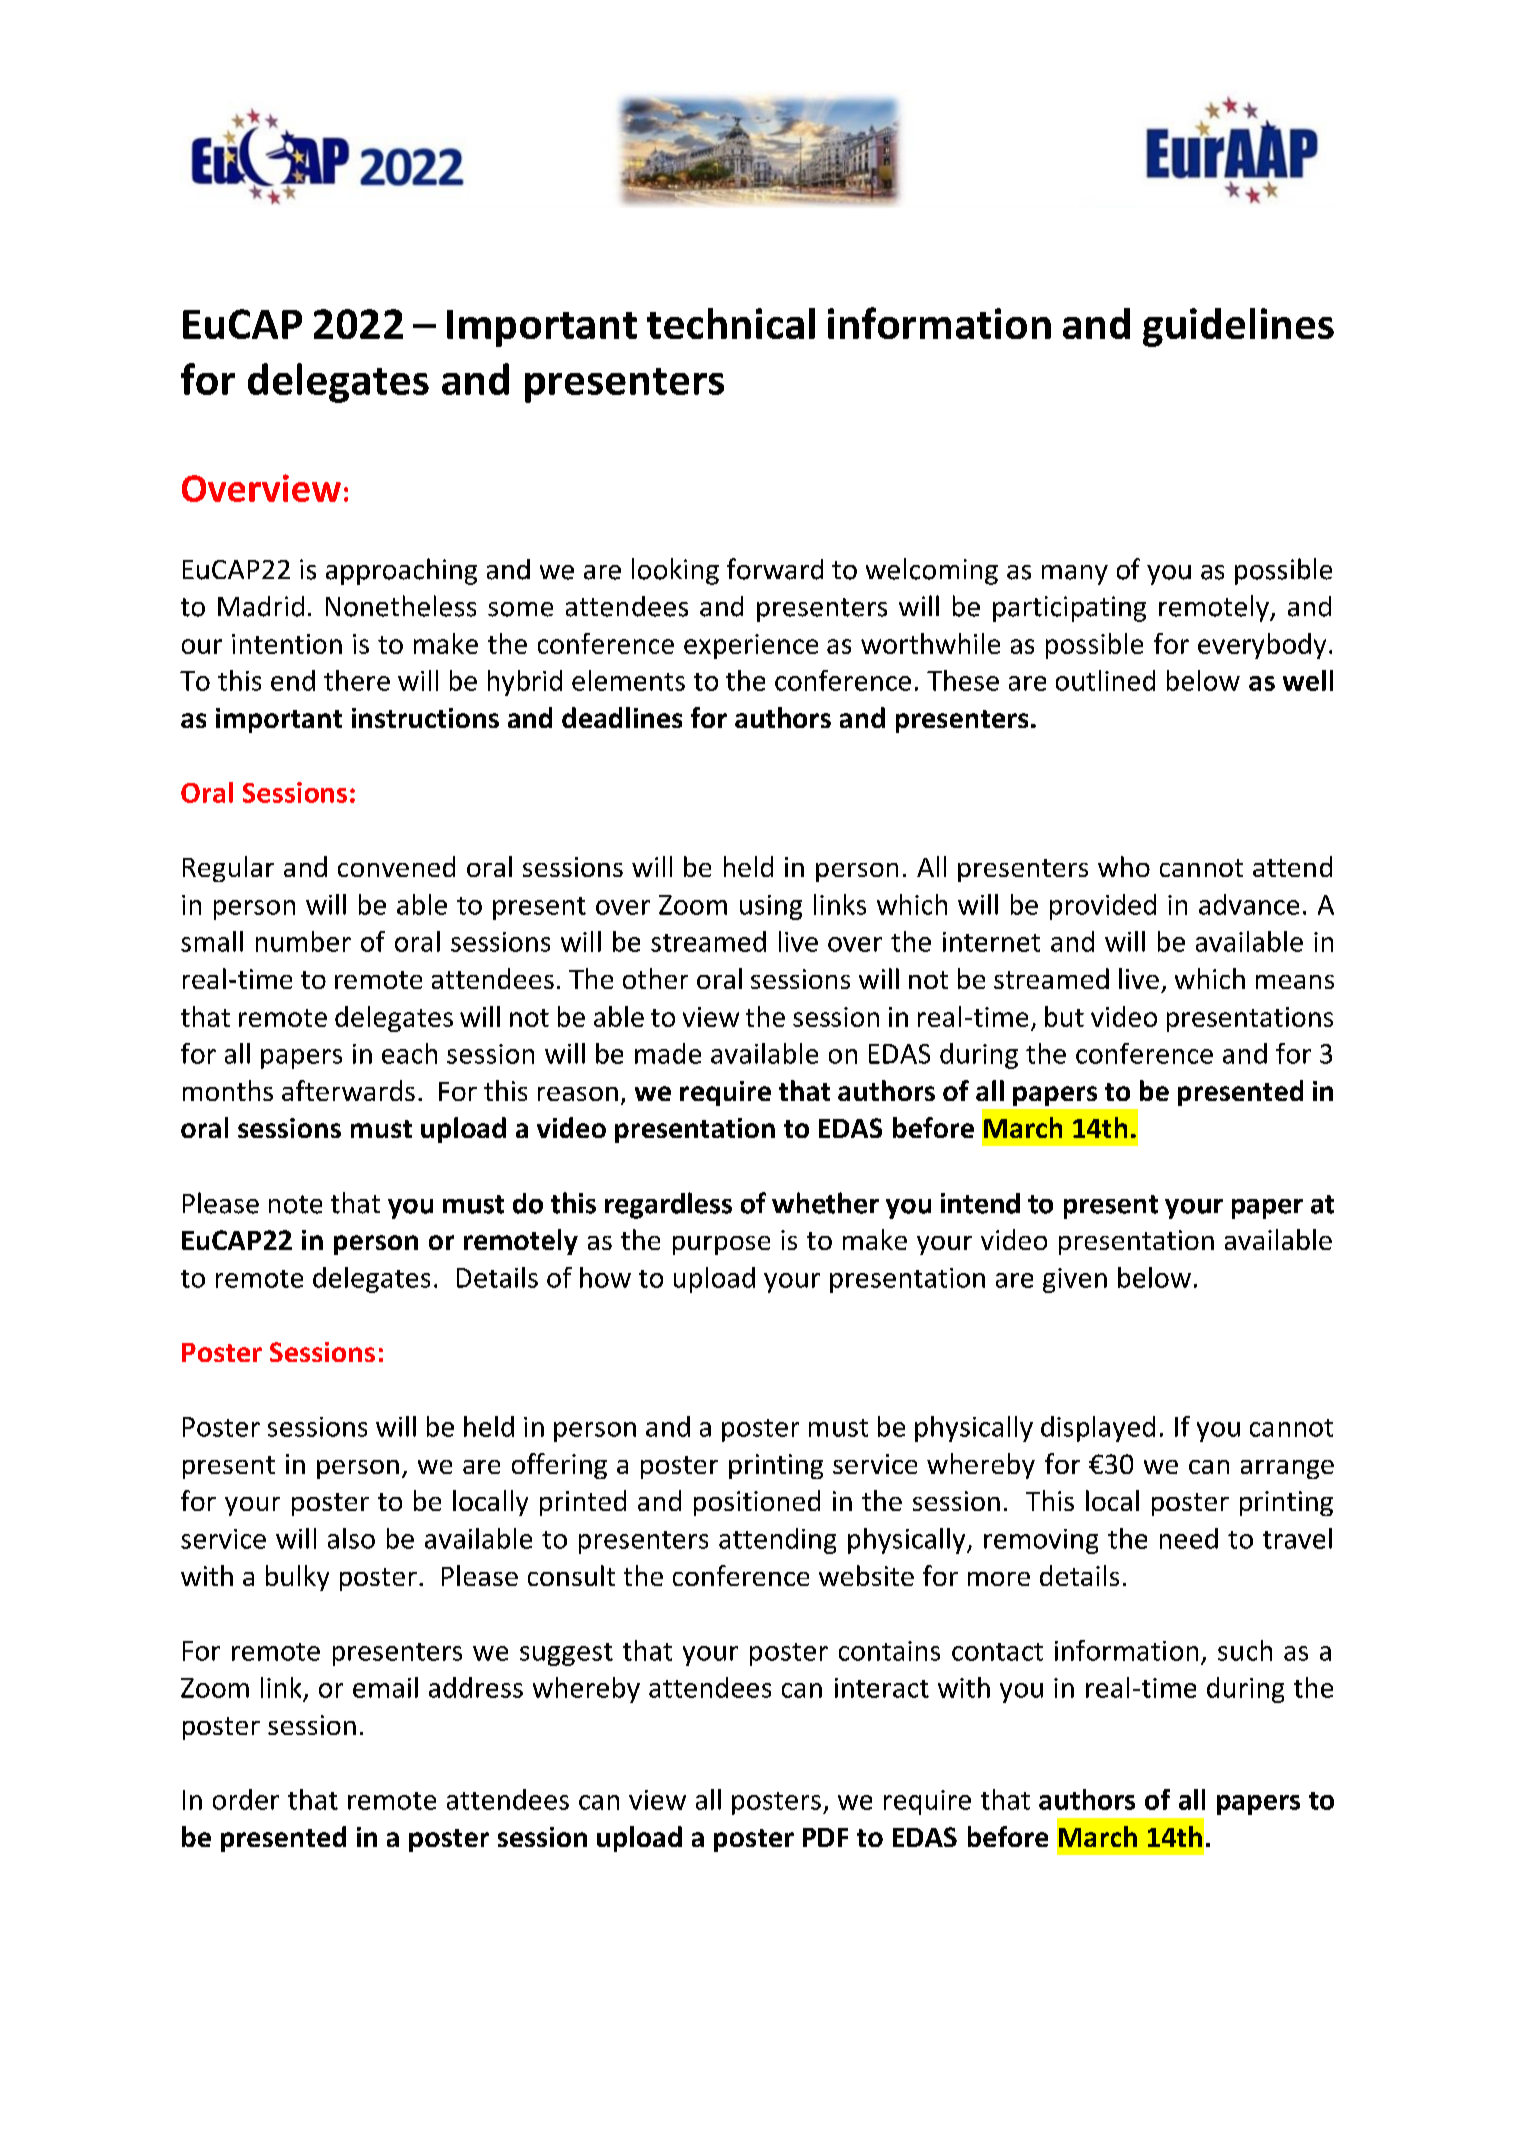 Image resolution: width=1515 pixels, height=2143 pixels. I want to click on afterwards, so click(348, 1090).
